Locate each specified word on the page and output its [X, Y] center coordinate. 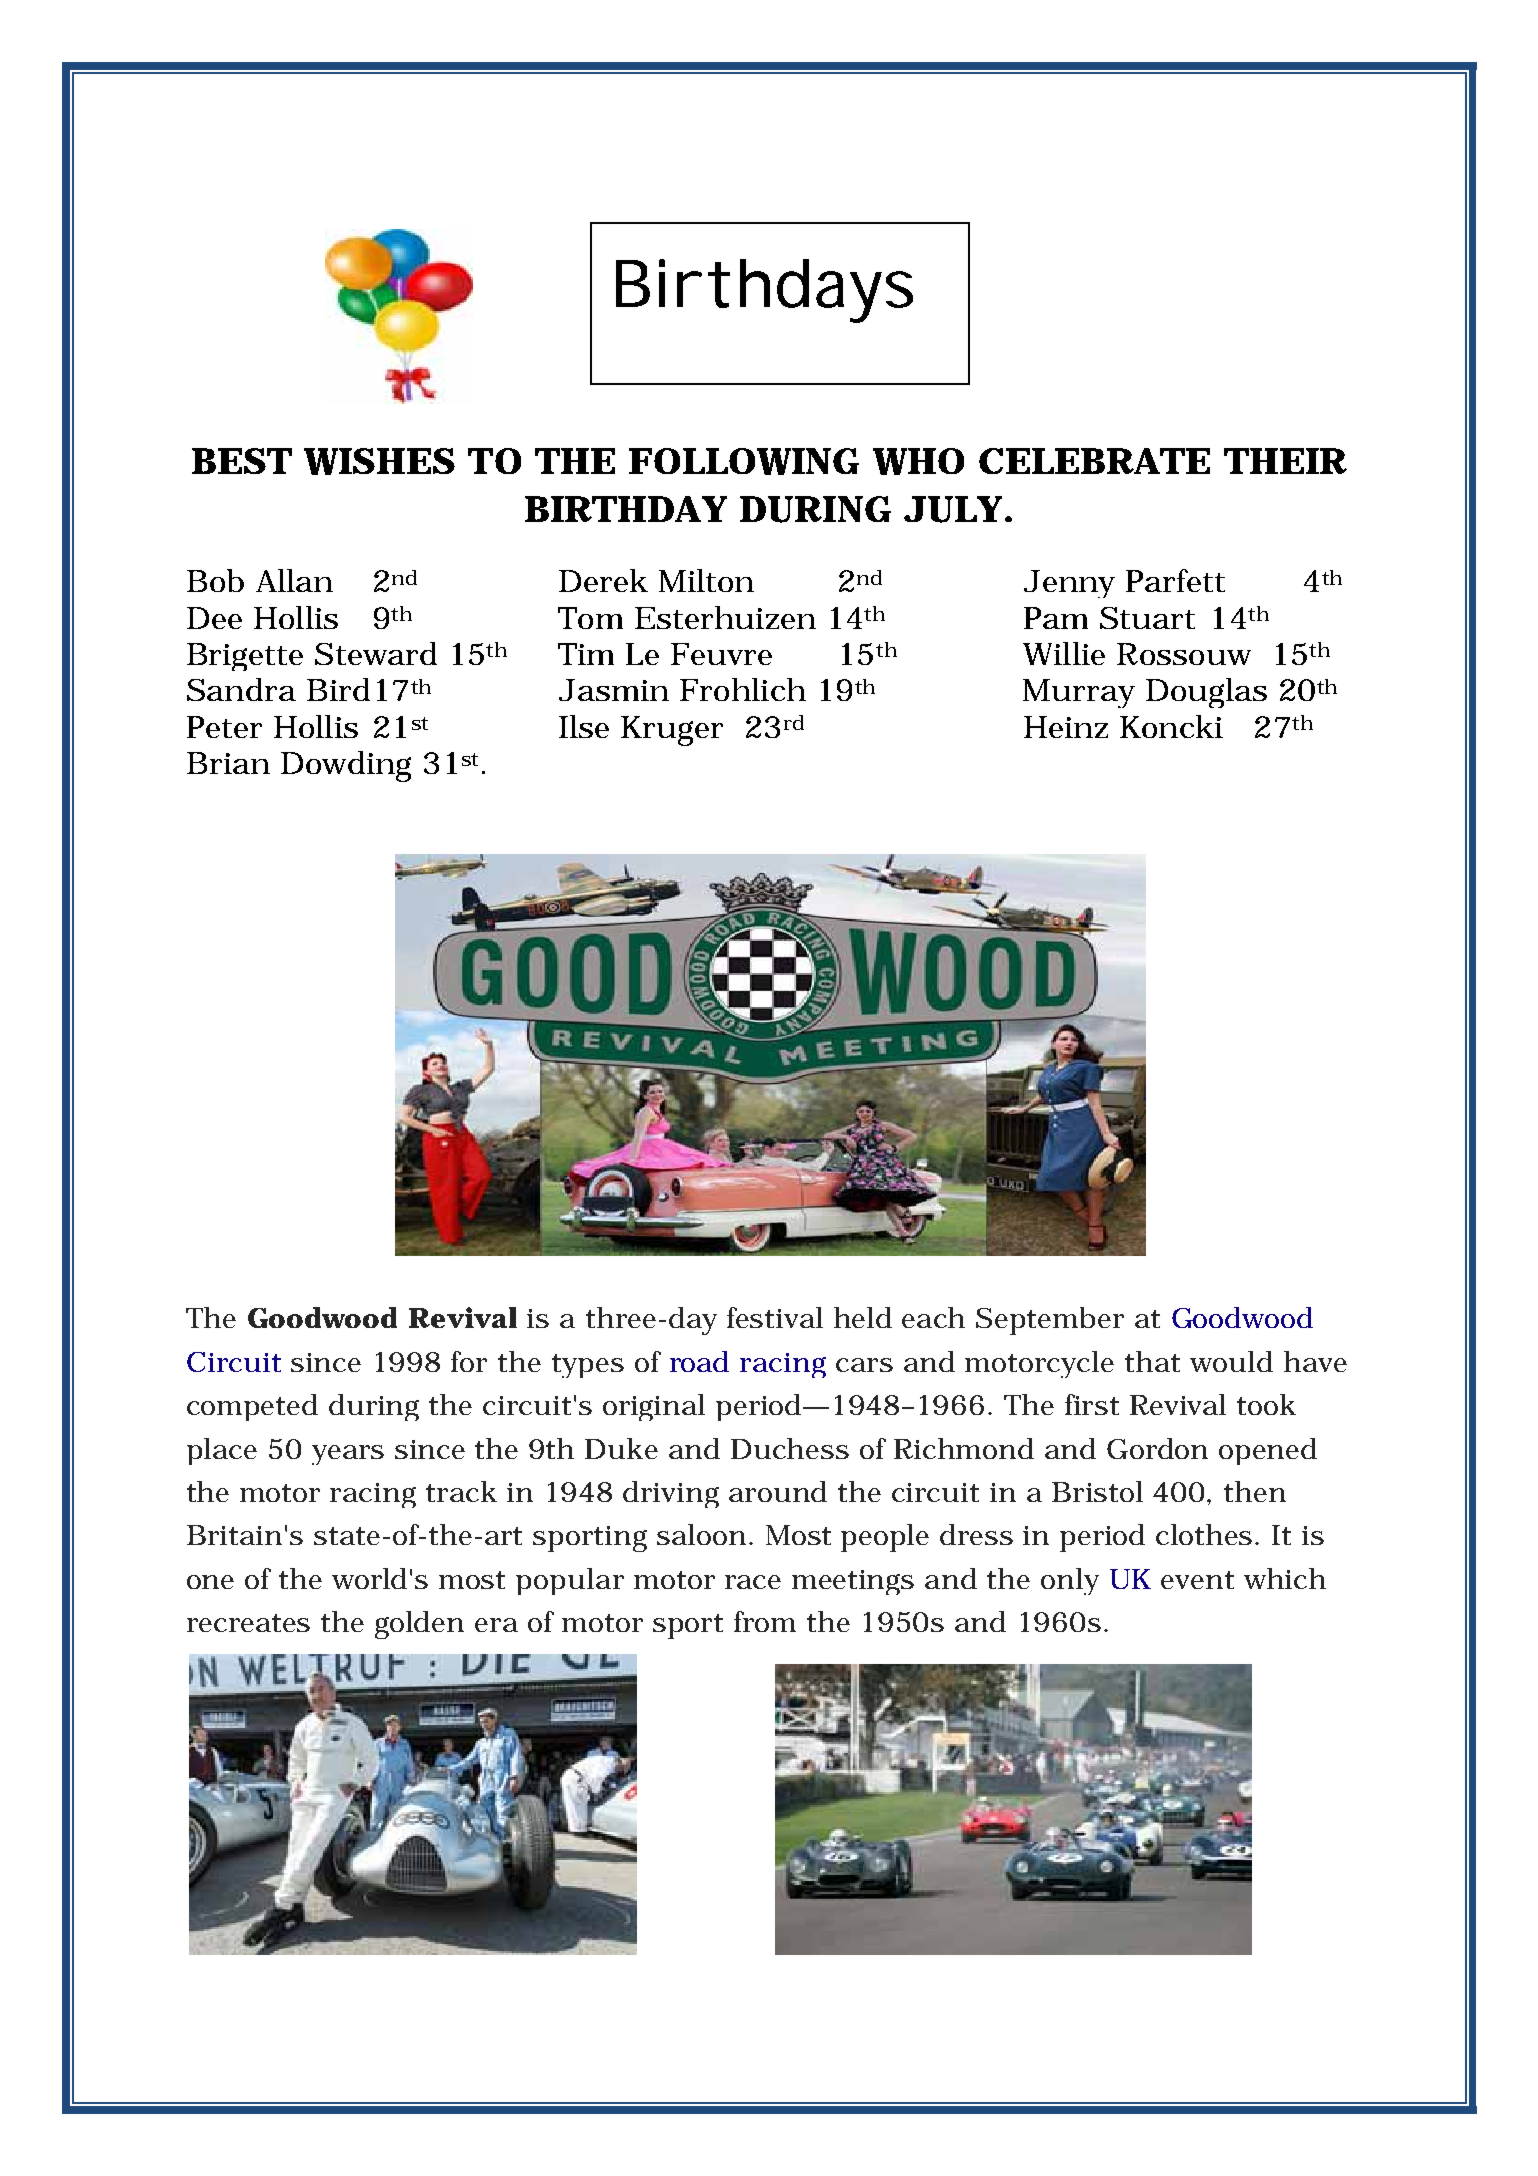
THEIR [1285, 461]
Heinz [1066, 727]
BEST [242, 461]
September [1050, 1321]
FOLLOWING [744, 461]
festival [775, 1317]
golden [419, 1625]
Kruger [672, 731]
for [469, 1361]
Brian [228, 763]
